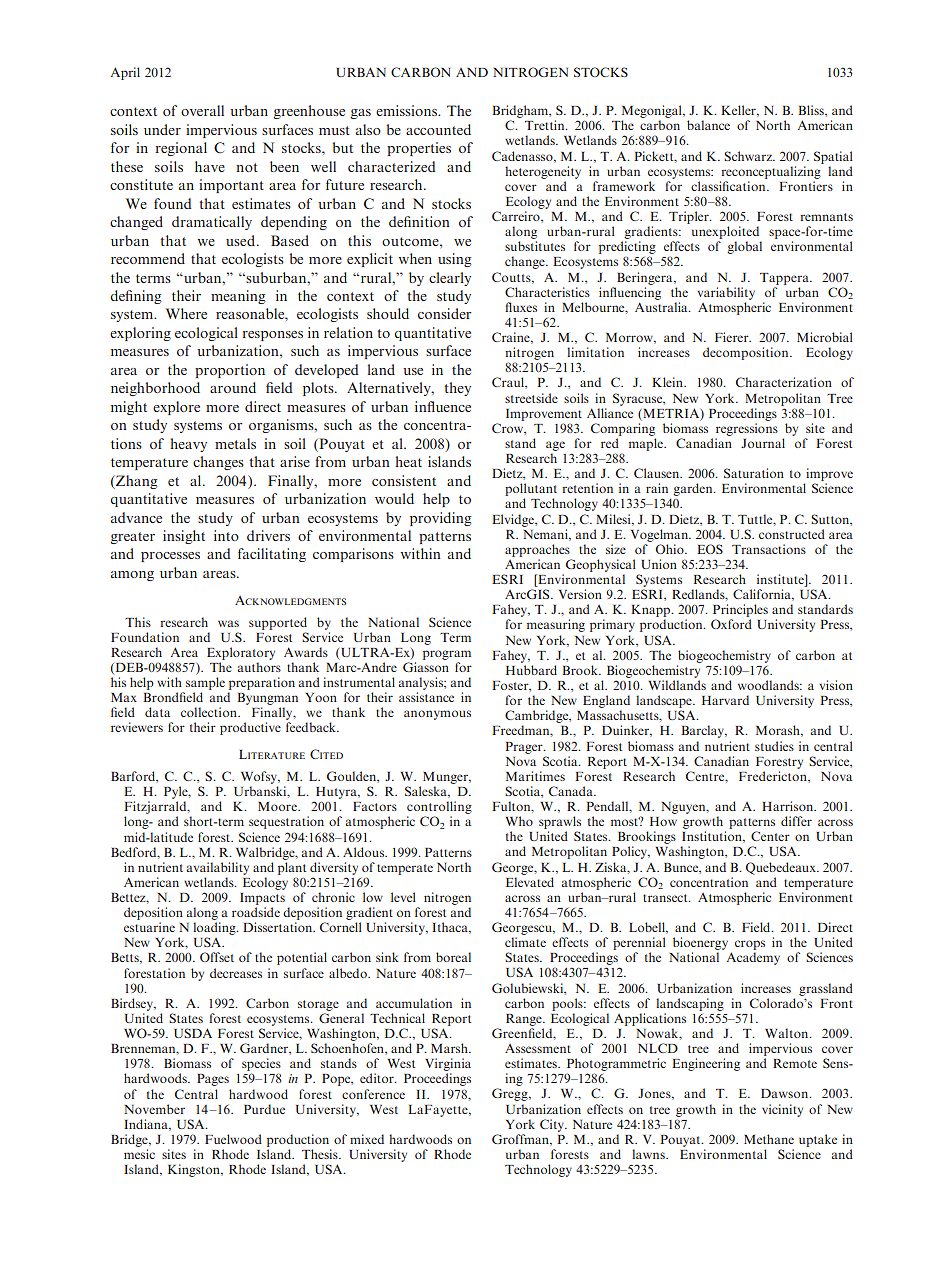 Image resolution: width=952 pixels, height=1271 pixels. I want to click on influence, so click(443, 406).
